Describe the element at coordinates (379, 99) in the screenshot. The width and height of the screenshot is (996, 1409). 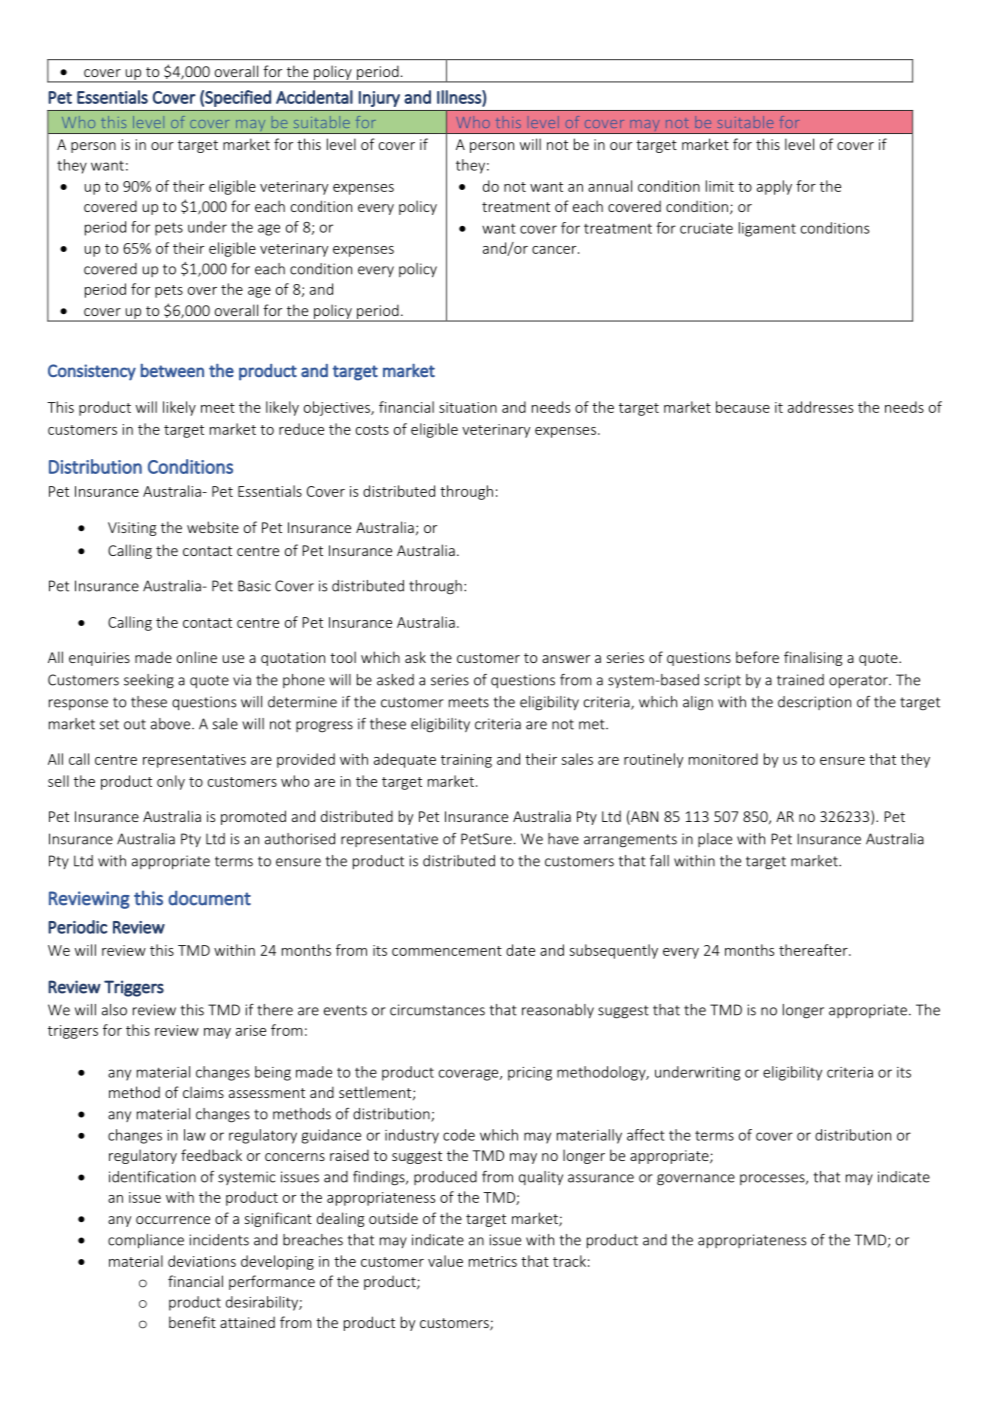
I see `Injury` at that location.
